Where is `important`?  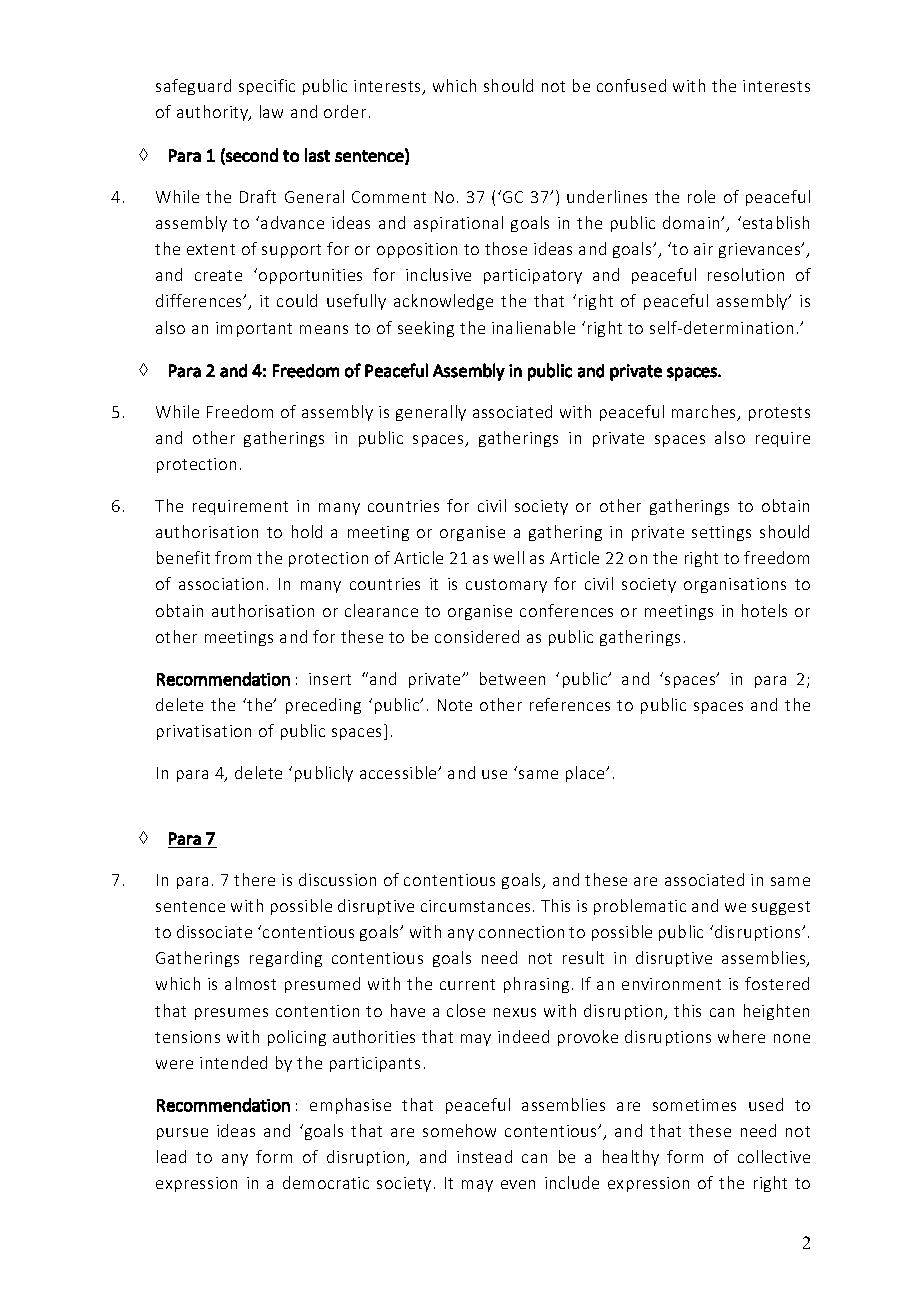
important is located at coordinates (254, 329).
